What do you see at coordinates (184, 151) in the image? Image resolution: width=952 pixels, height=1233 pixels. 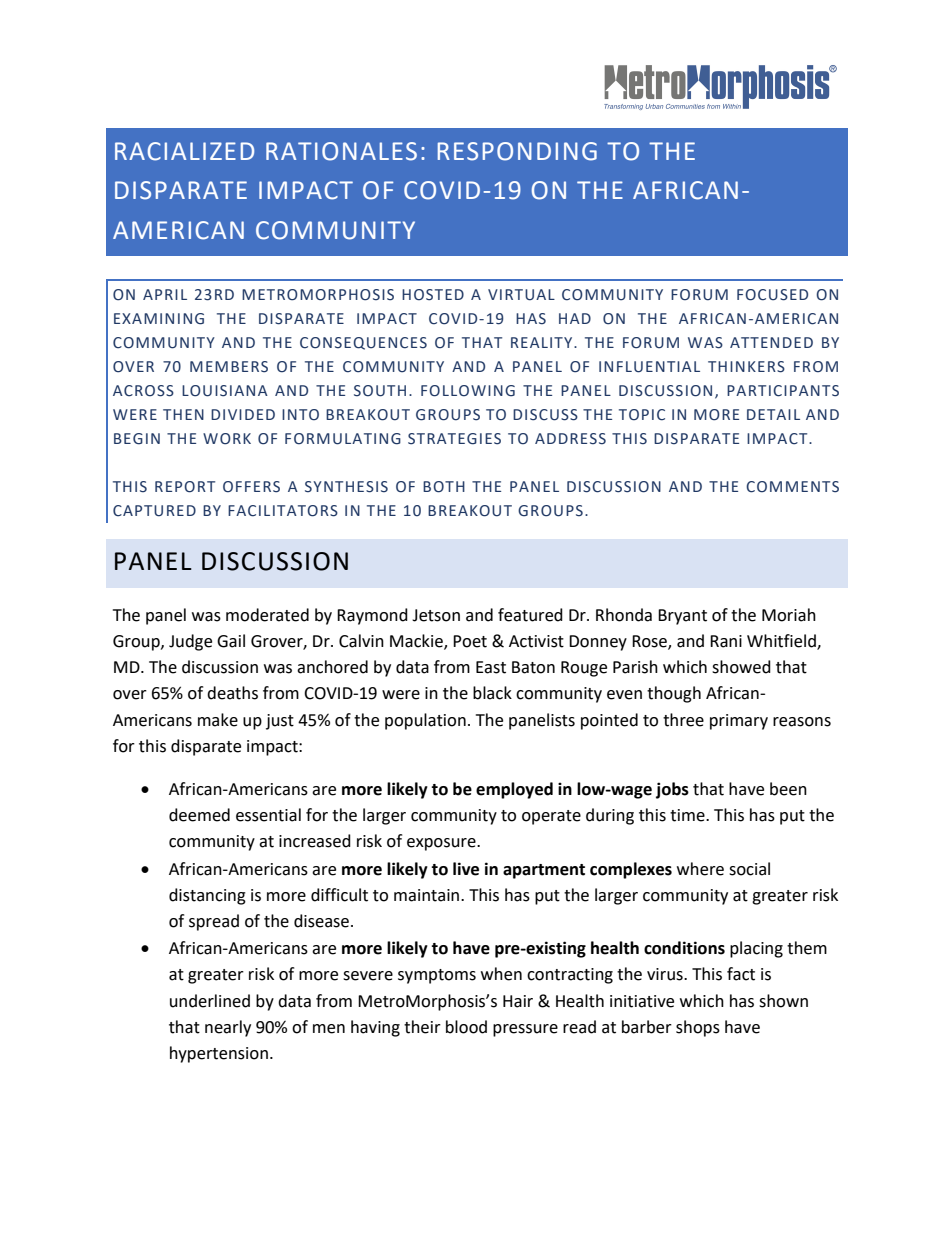 I see `RACIALIZED` at bounding box center [184, 151].
